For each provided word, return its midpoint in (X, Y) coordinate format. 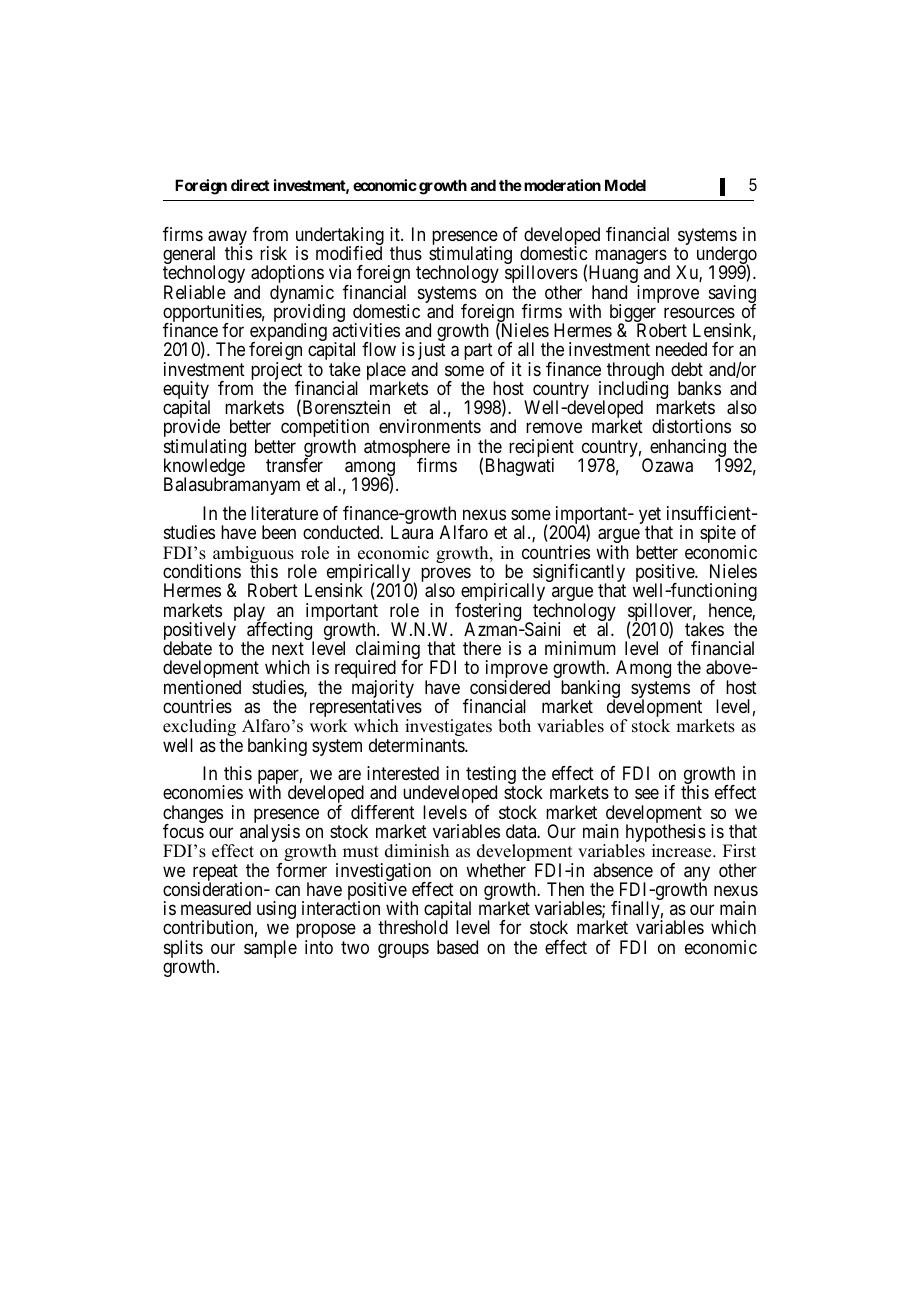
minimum (580, 648)
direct (250, 185)
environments (430, 426)
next (288, 648)
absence (623, 870)
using (276, 910)
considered (510, 687)
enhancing (688, 449)
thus (406, 253)
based (457, 947)
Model (625, 185)
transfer (294, 465)
